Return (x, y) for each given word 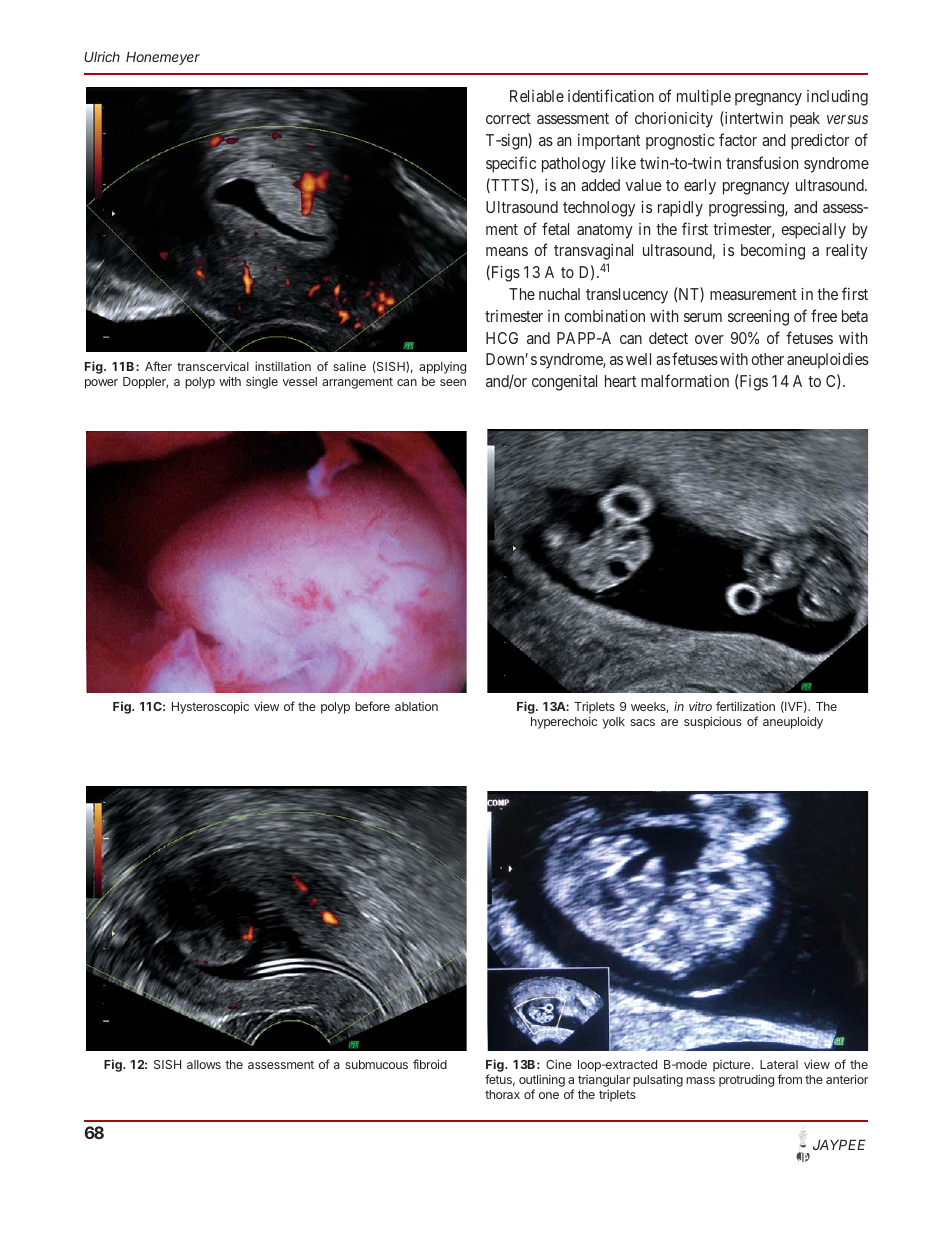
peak (805, 120)
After (158, 366)
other (767, 359)
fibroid (430, 1064)
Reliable (537, 96)
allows (204, 1064)
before (372, 706)
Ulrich (102, 56)
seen (453, 382)
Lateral (779, 1064)
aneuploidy (793, 722)
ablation (416, 706)
